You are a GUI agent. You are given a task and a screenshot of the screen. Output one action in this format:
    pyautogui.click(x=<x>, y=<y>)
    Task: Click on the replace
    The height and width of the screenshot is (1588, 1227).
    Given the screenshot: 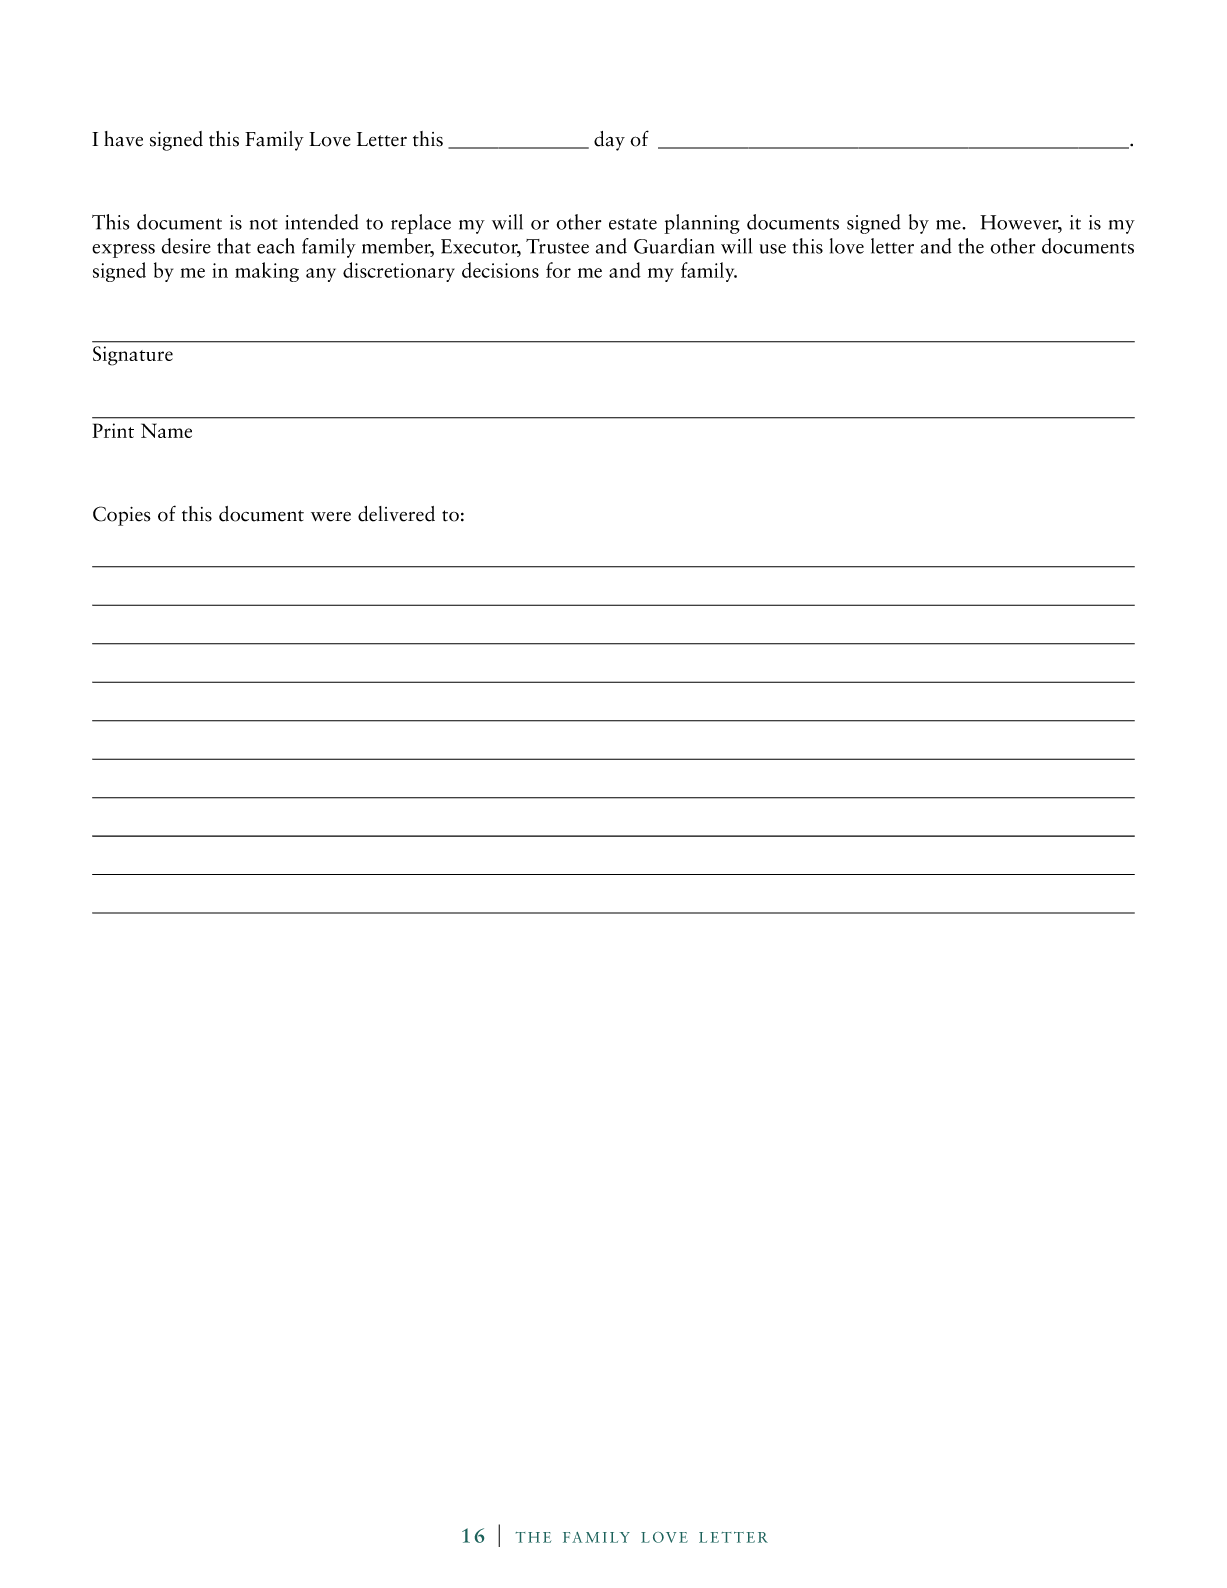 What is the action you would take?
    pyautogui.click(x=421, y=224)
